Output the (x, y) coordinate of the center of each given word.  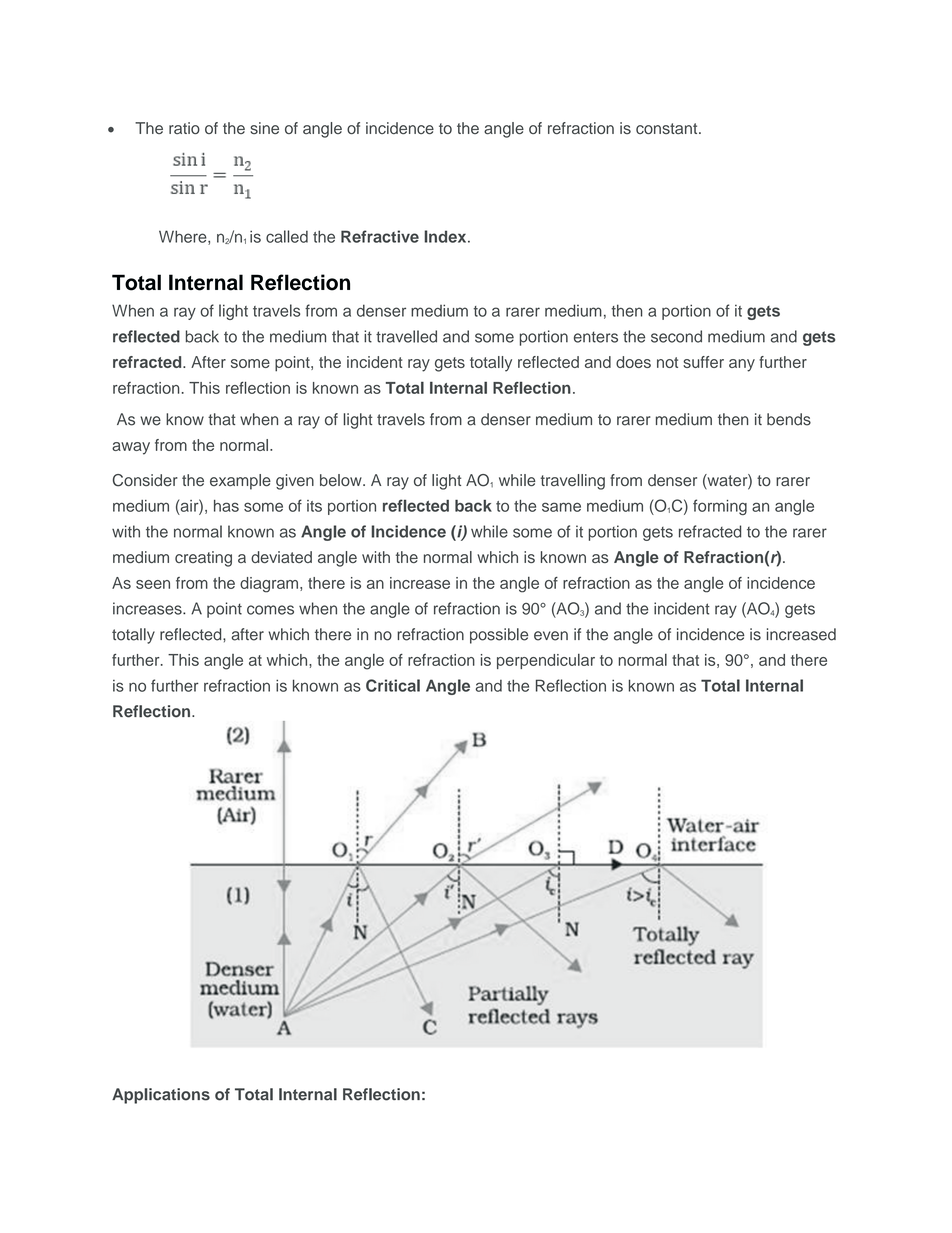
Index (446, 236)
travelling (573, 482)
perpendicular (546, 661)
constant (668, 128)
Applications (161, 1096)
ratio (184, 128)
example (240, 482)
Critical (393, 685)
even (551, 636)
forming (720, 507)
